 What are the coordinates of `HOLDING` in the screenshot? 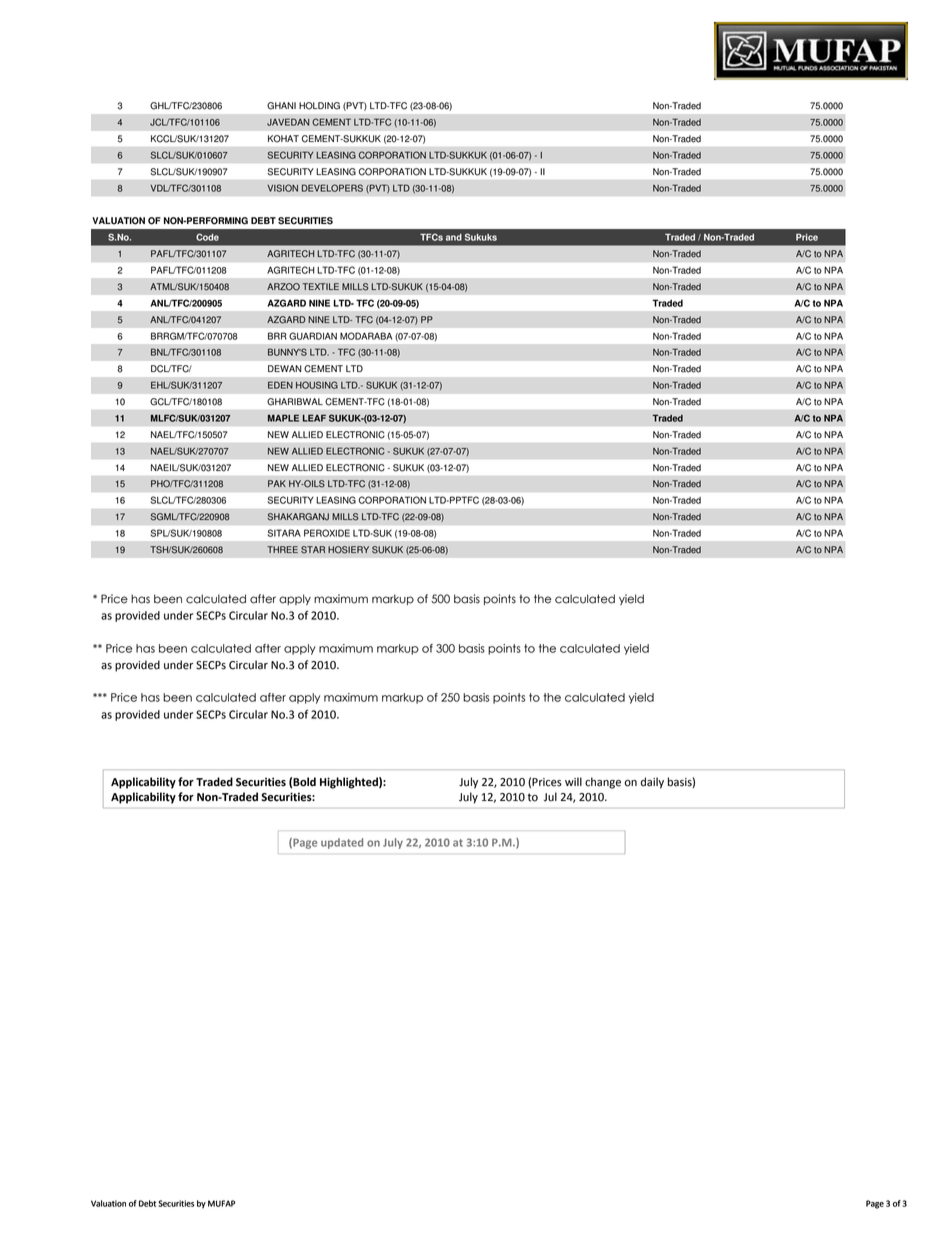 It's located at (319, 106).
